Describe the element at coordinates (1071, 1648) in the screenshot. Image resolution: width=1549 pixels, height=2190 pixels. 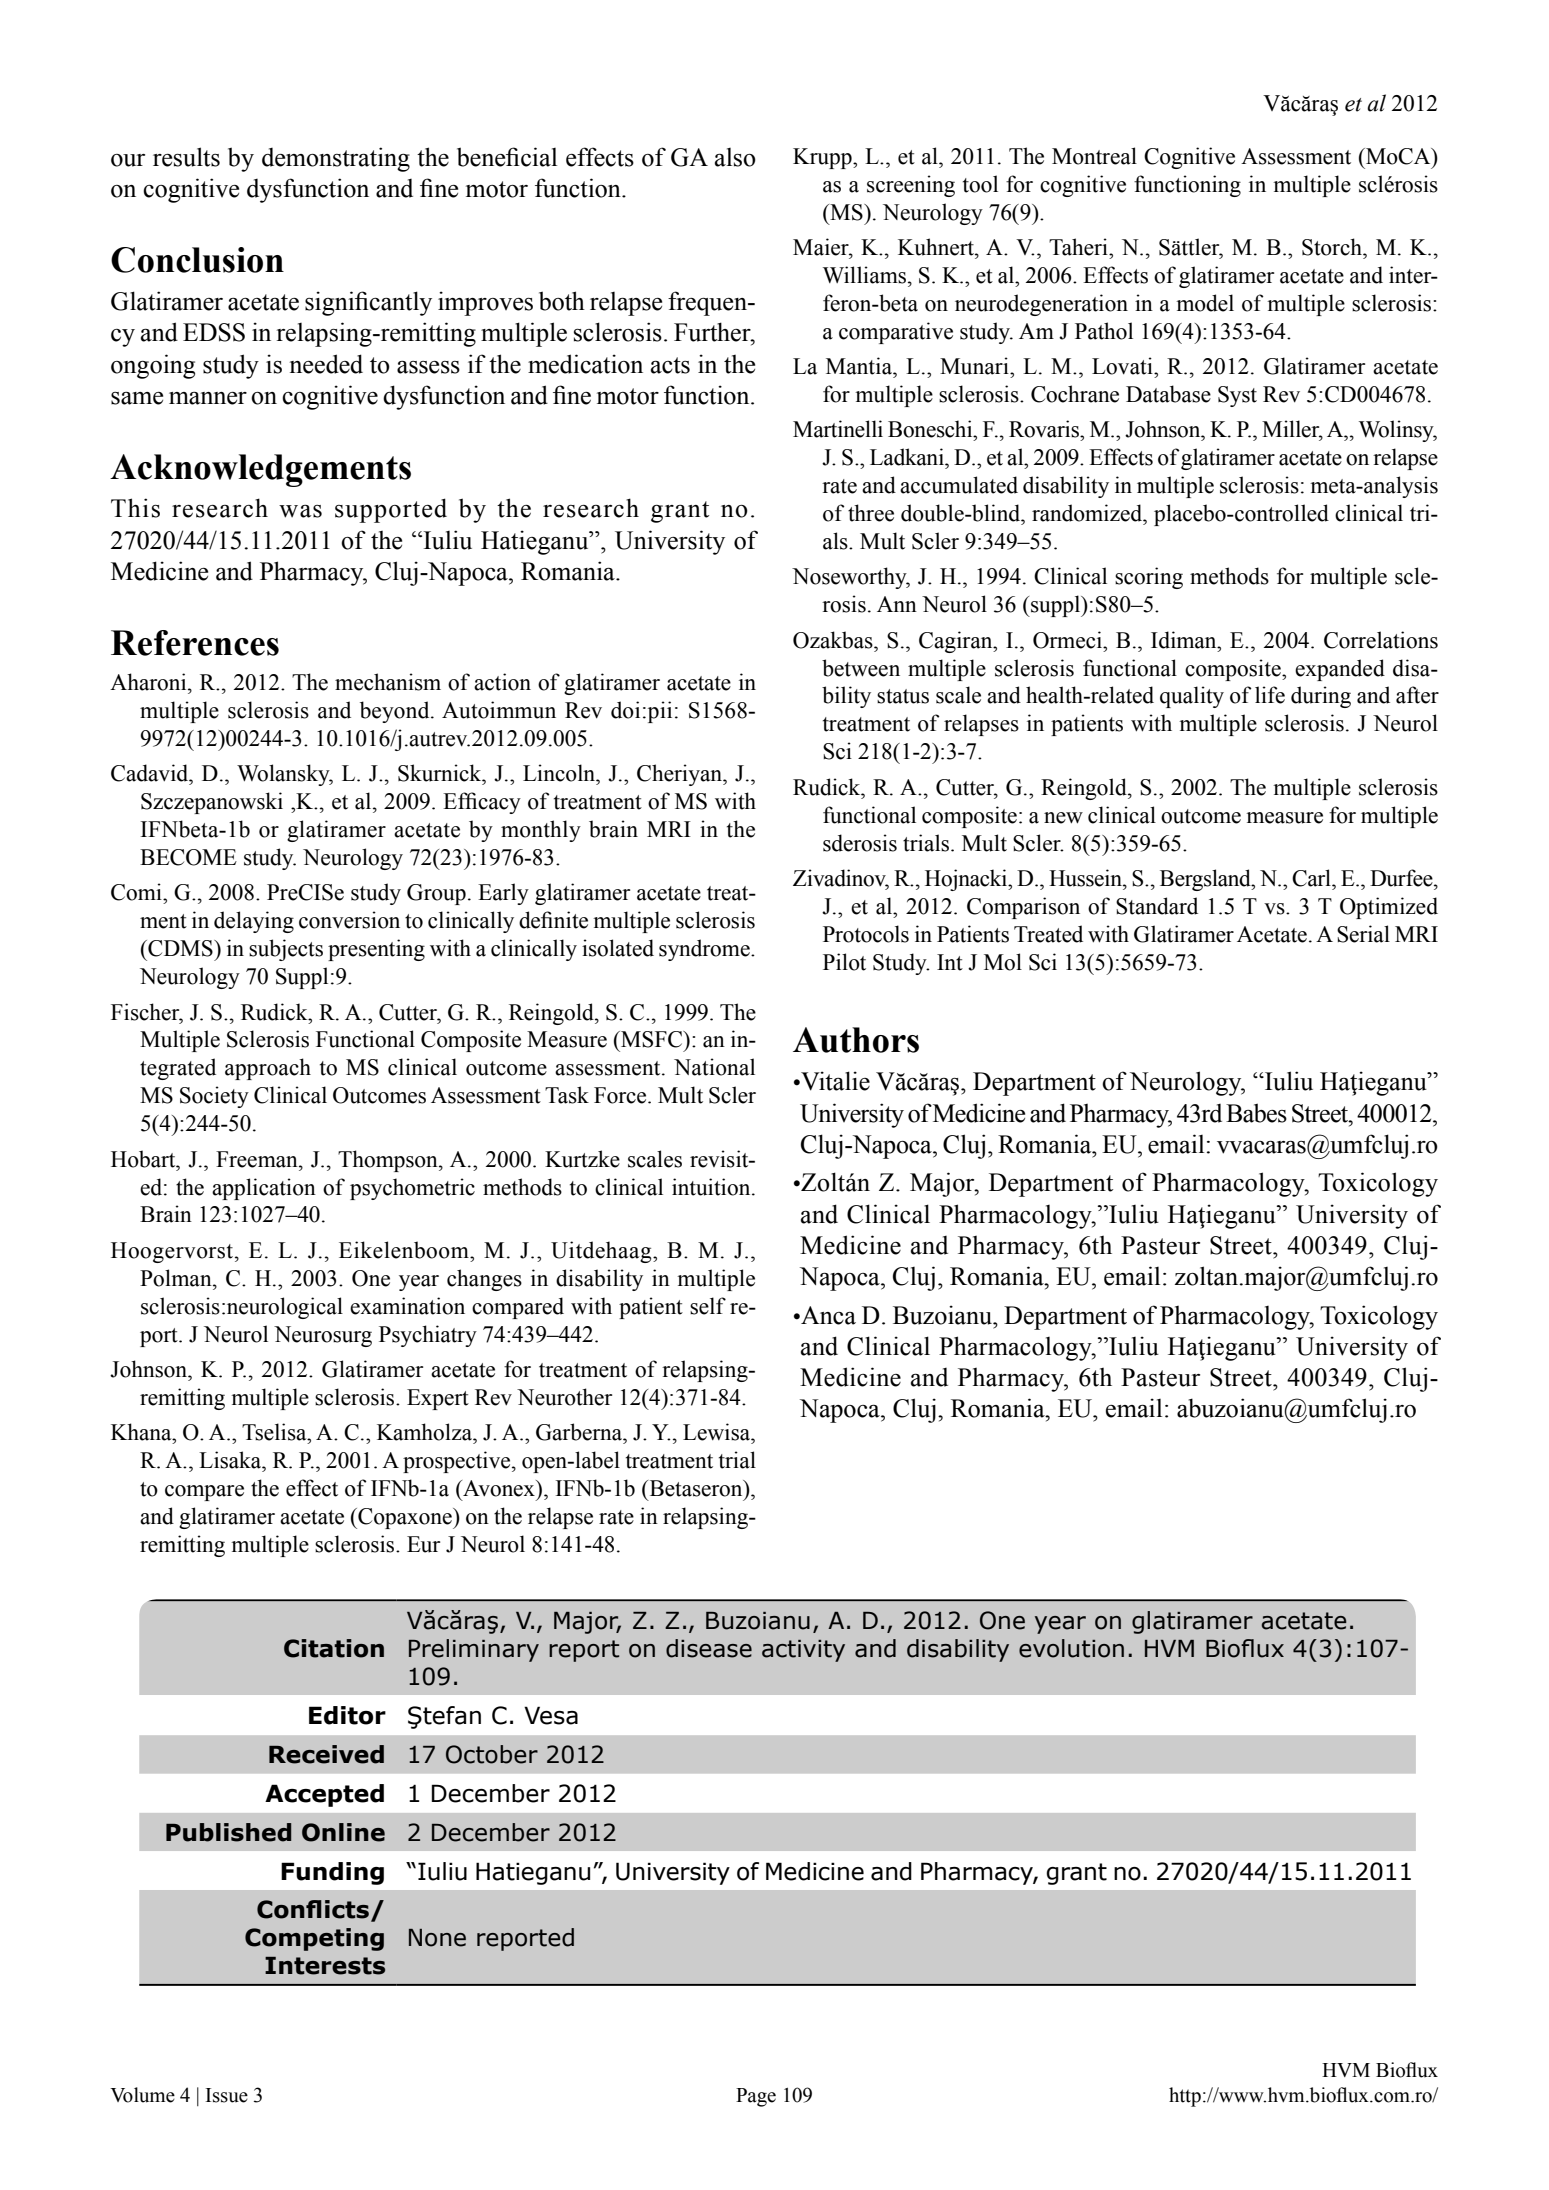
I see `evolution` at that location.
